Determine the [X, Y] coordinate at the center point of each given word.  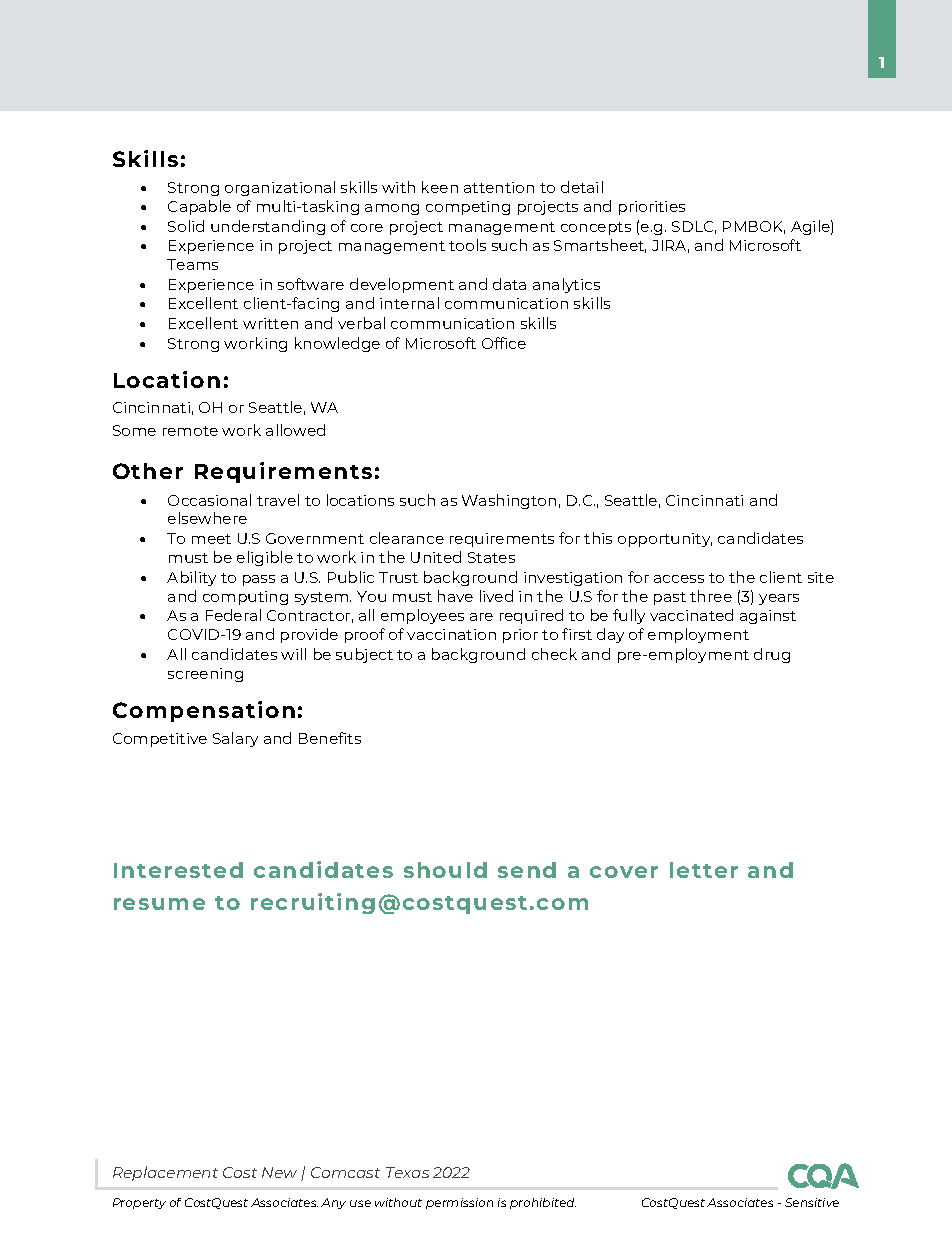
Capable [199, 207]
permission [459, 1203]
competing [468, 208]
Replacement [165, 1173]
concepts [596, 228]
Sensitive [812, 1202]
